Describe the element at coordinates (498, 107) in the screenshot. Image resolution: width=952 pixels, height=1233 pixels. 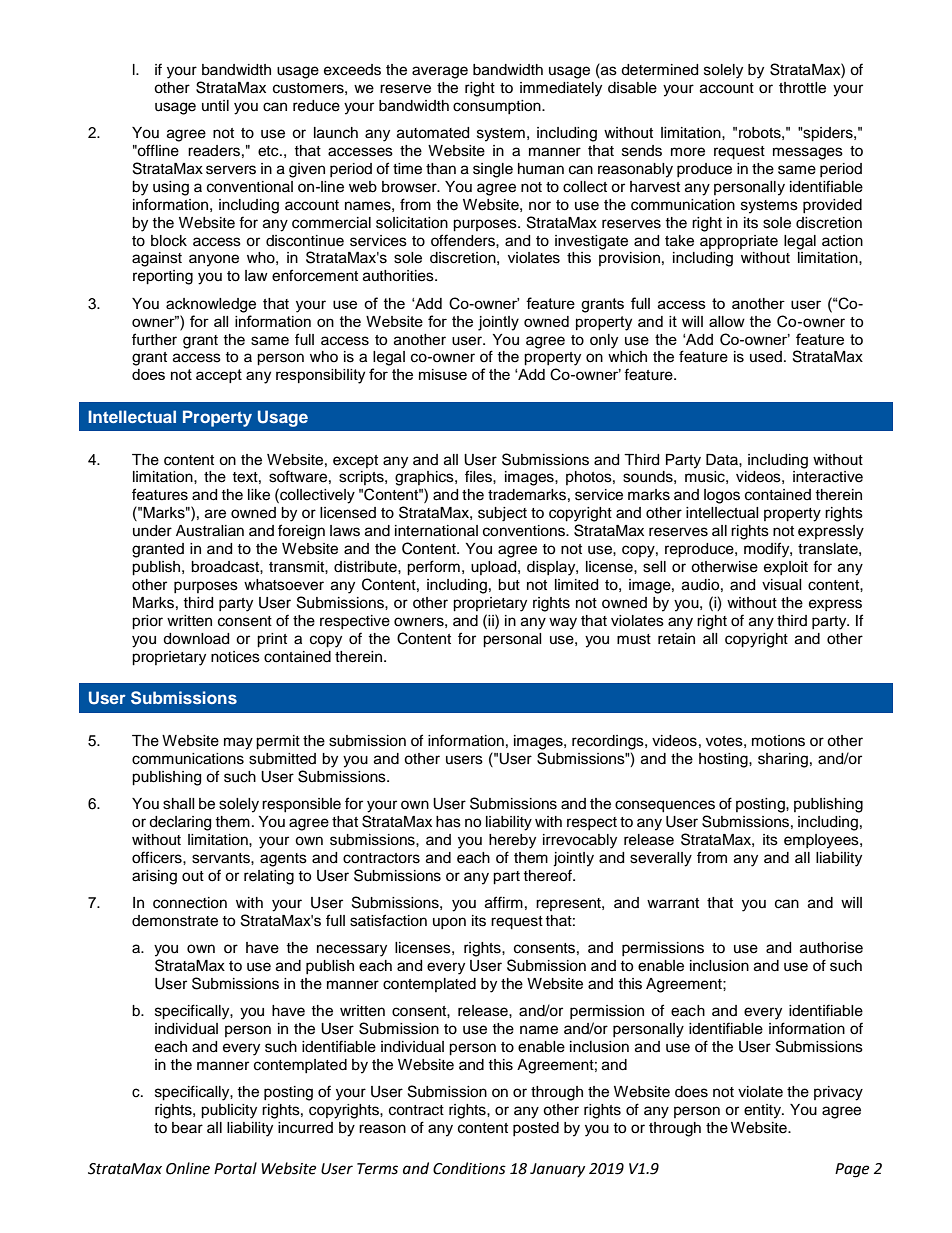
I see `consumption` at that location.
